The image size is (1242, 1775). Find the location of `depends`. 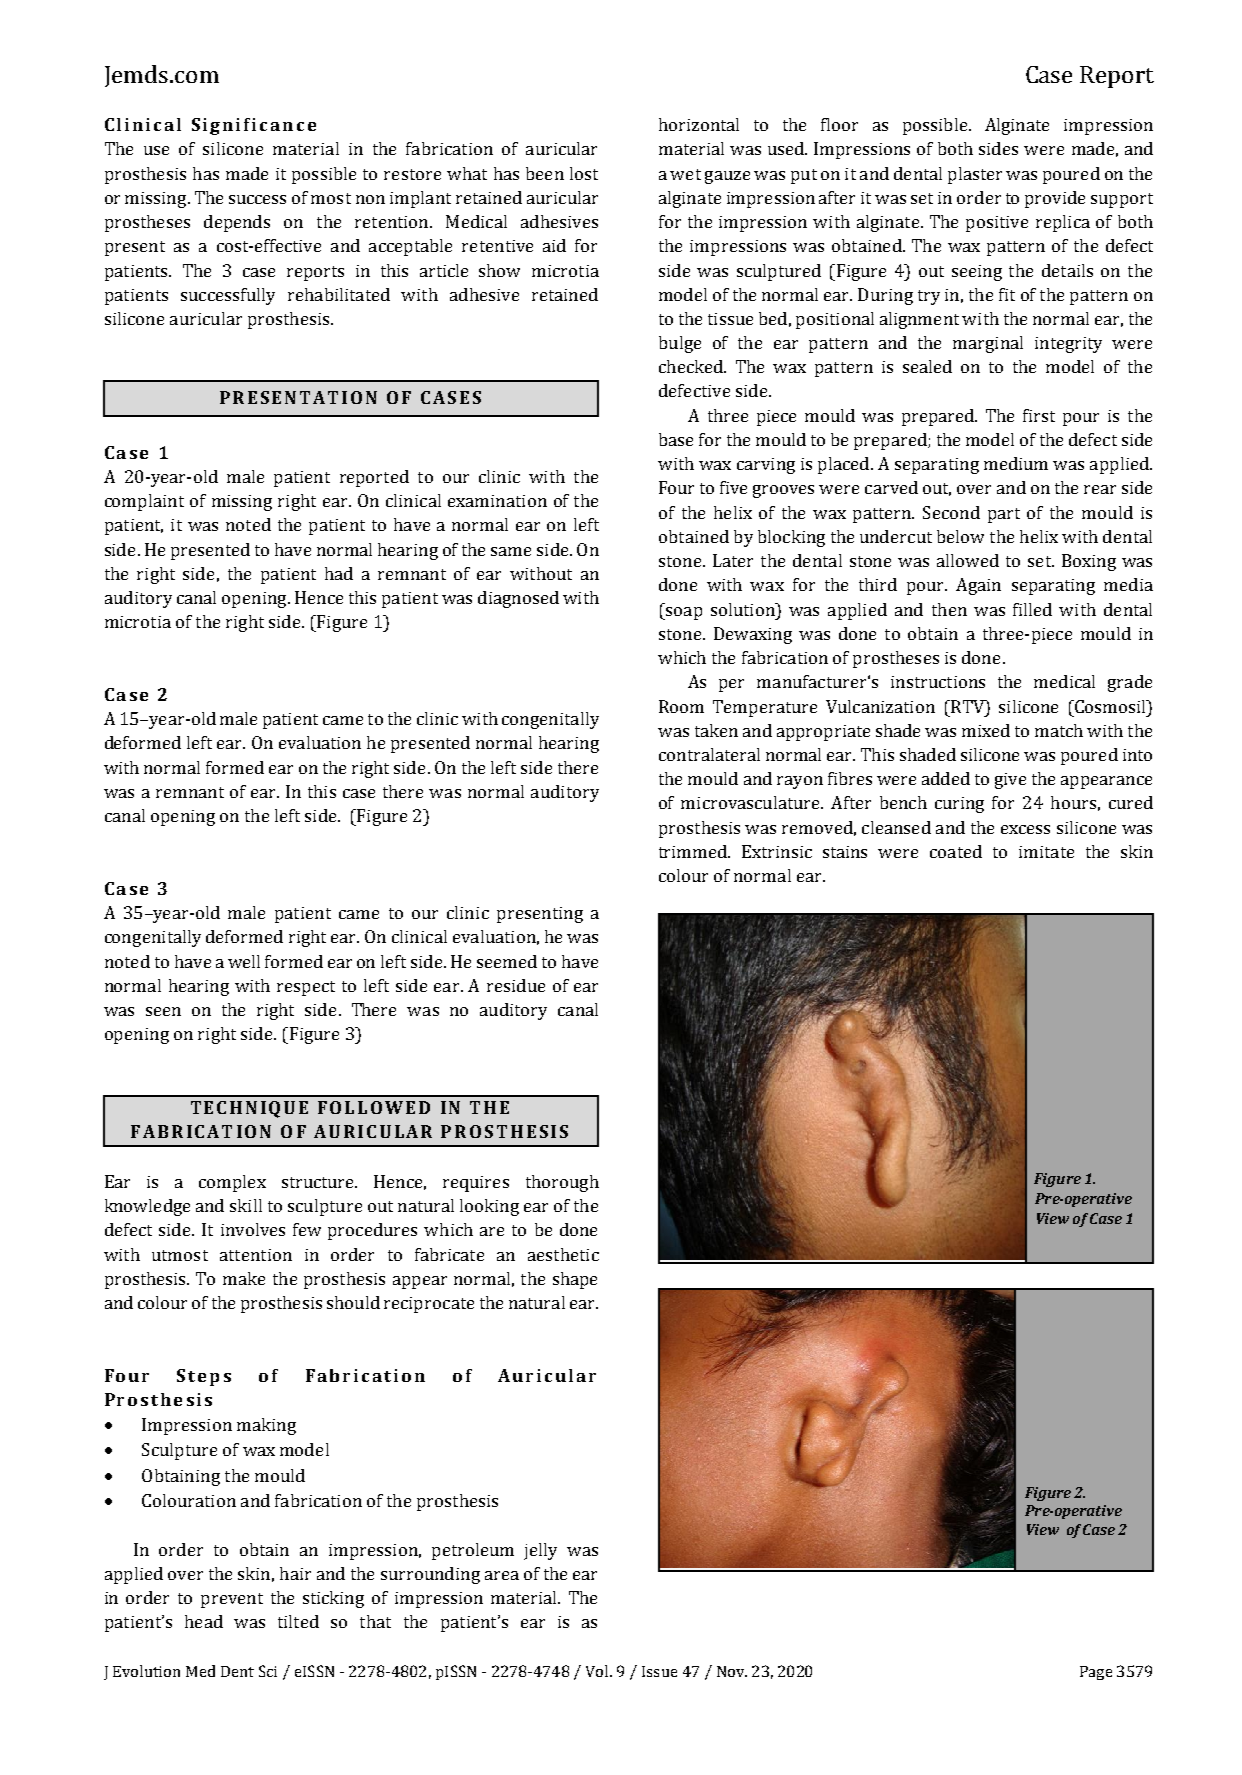

depends is located at coordinates (237, 223).
